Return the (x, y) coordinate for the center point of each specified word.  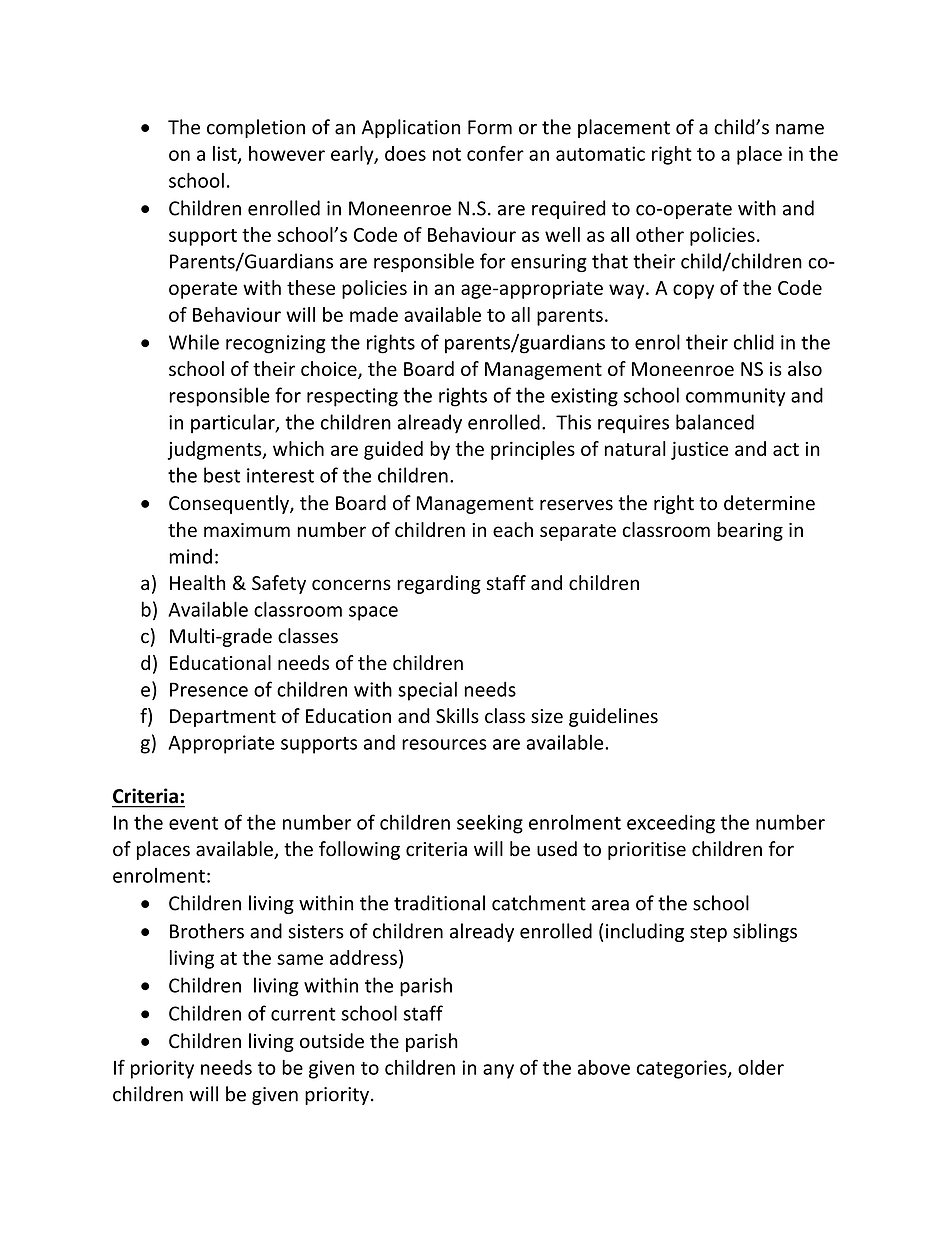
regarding (439, 584)
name (800, 129)
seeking (490, 824)
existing (584, 397)
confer (495, 153)
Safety (279, 584)
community (735, 397)
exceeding (671, 824)
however (287, 153)
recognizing (275, 344)
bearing (750, 531)
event (193, 823)
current (303, 1014)
